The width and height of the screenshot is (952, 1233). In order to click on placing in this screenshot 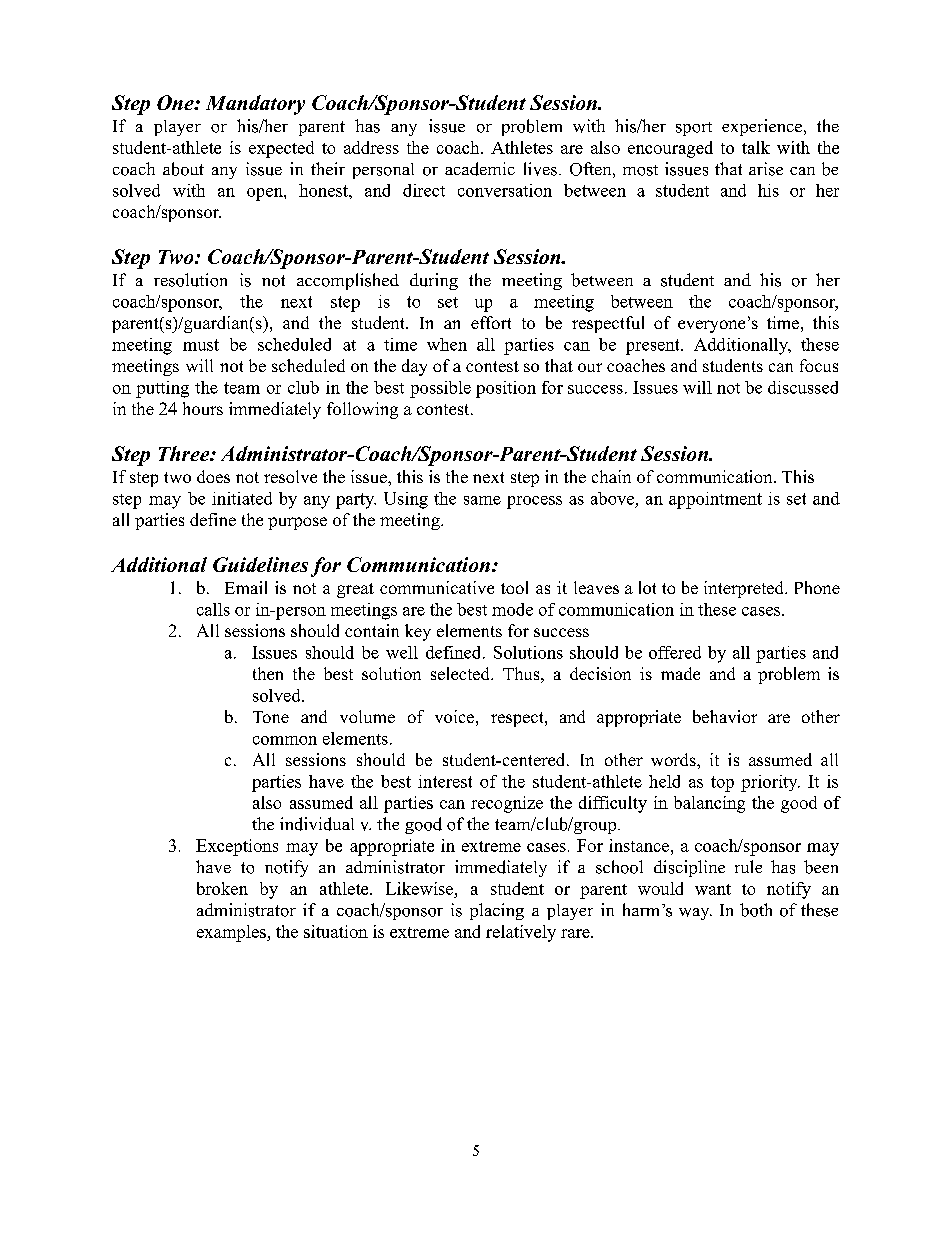, I will do `click(497, 911)`.
